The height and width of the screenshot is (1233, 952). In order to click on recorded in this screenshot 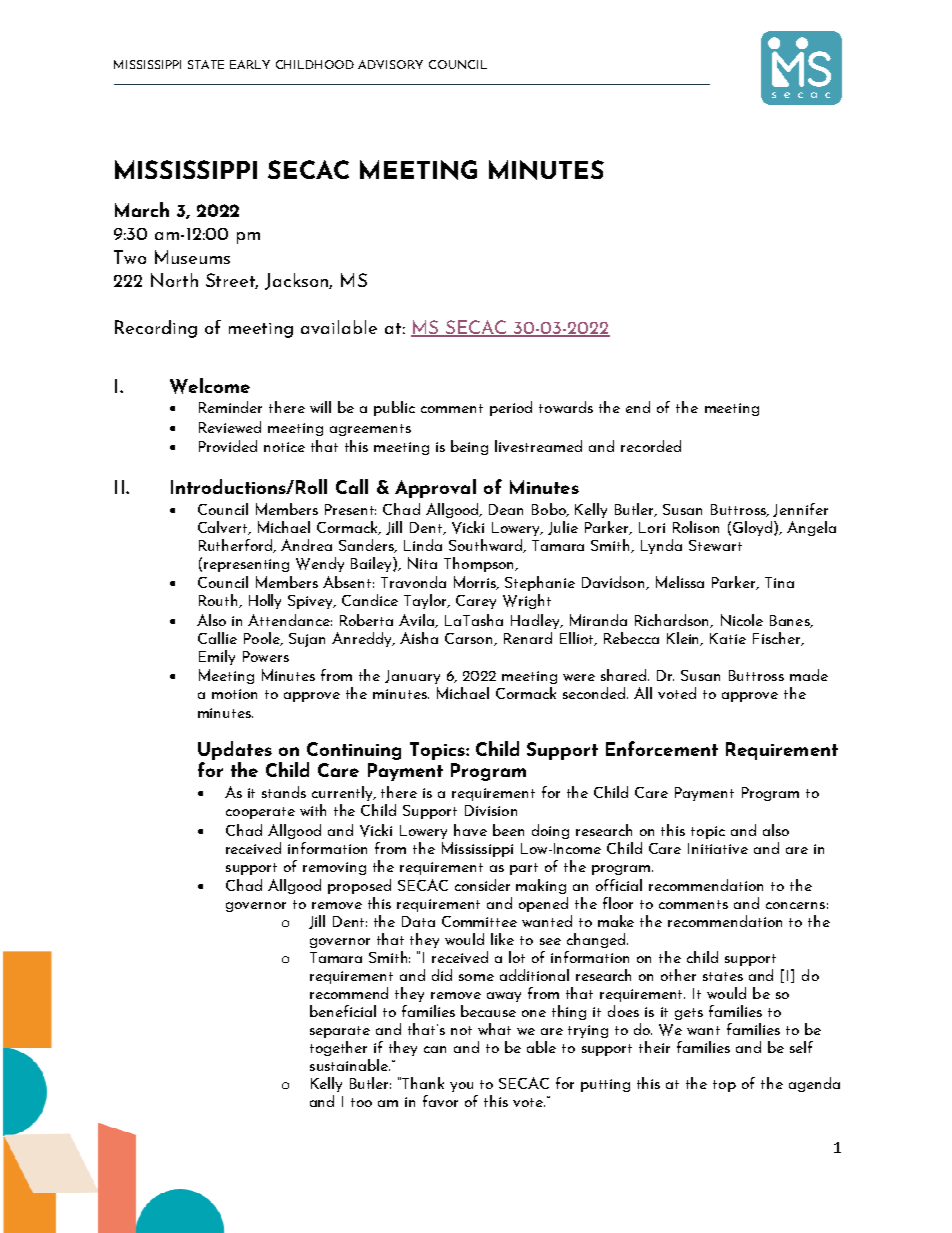, I will do `click(651, 446)`.
